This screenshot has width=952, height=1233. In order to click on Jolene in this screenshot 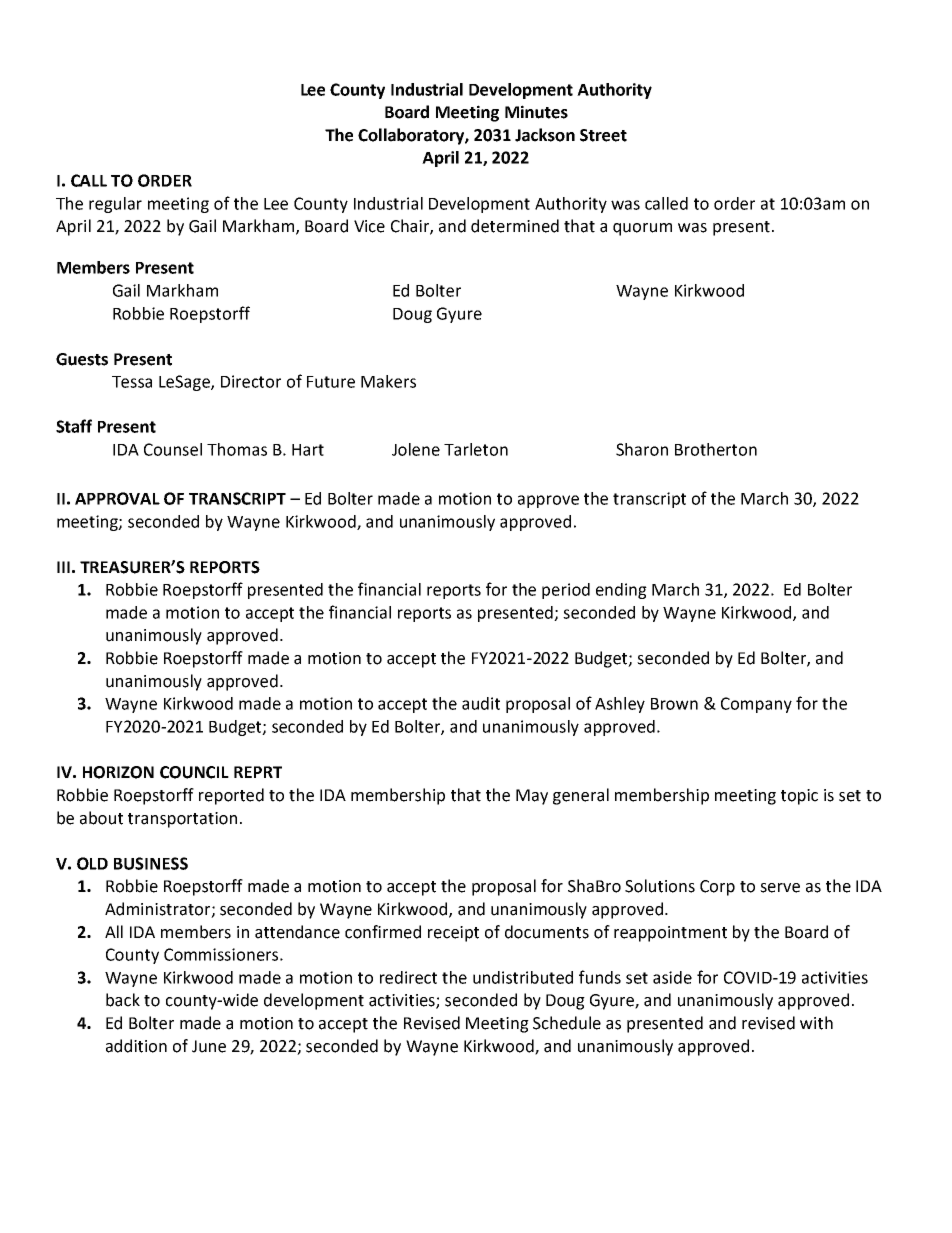, I will do `click(416, 449)`.
